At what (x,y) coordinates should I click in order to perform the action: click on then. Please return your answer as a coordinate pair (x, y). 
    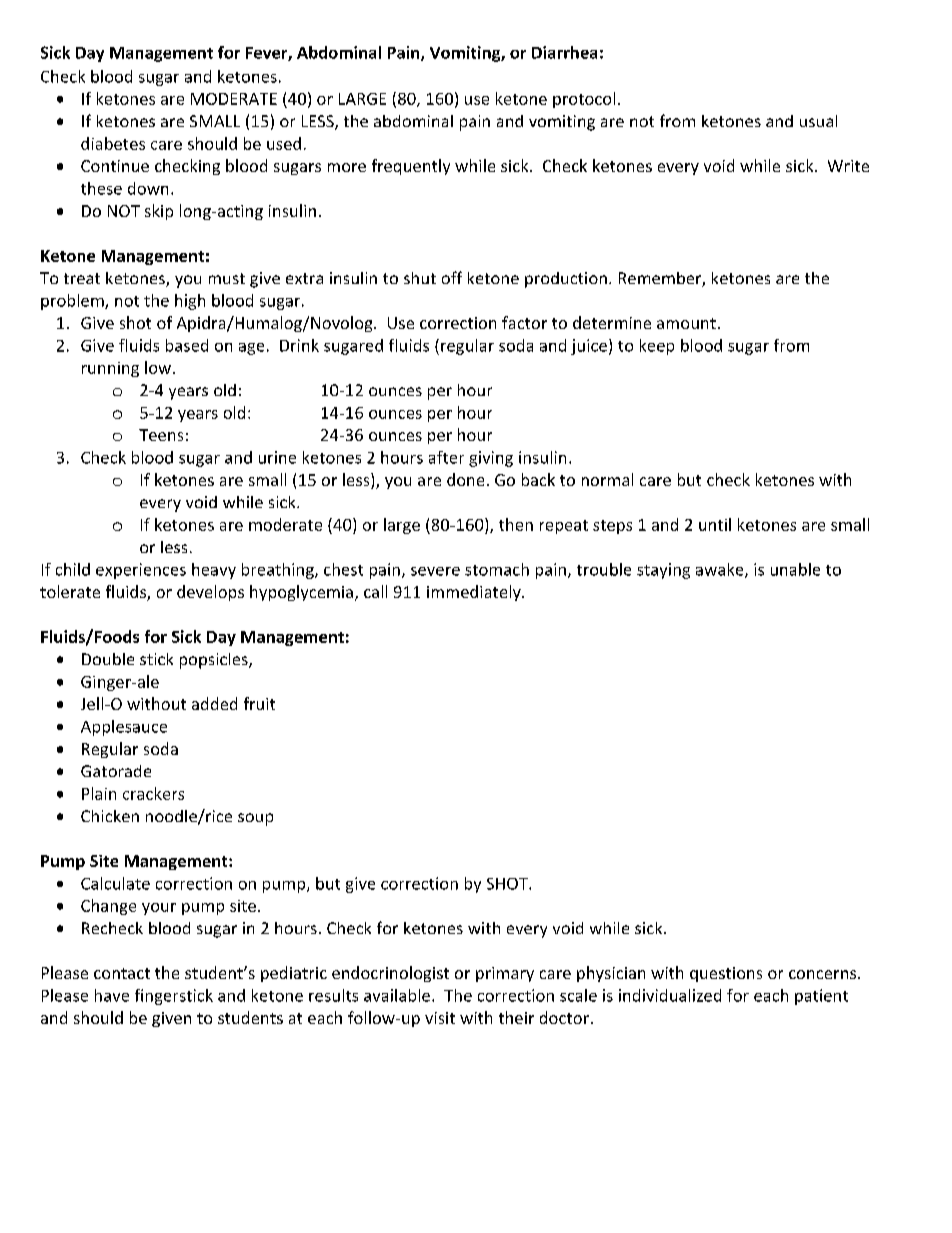
    Looking at the image, I should click on (516, 524).
